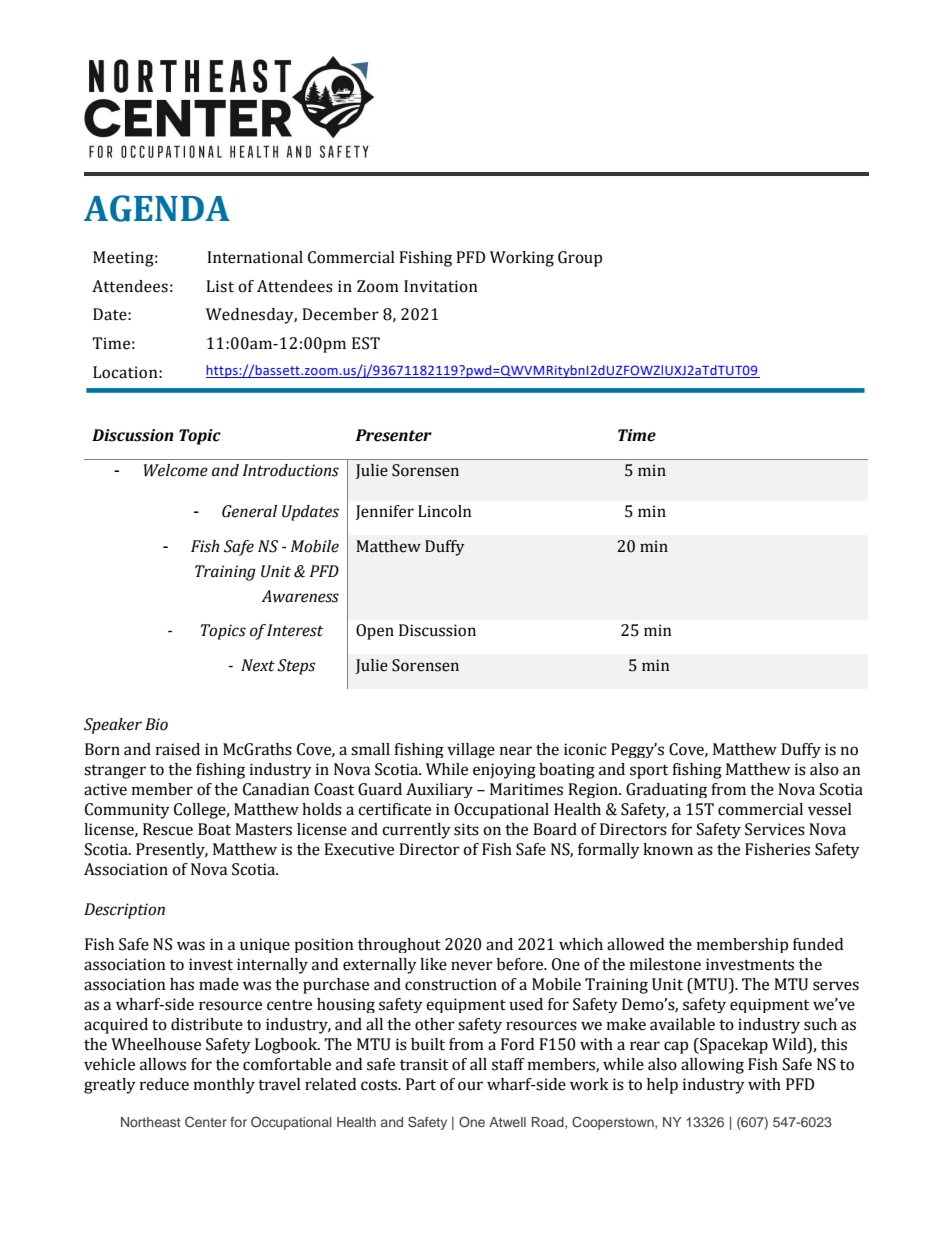 This screenshot has width=952, height=1233. I want to click on Invitation, so click(441, 286).
